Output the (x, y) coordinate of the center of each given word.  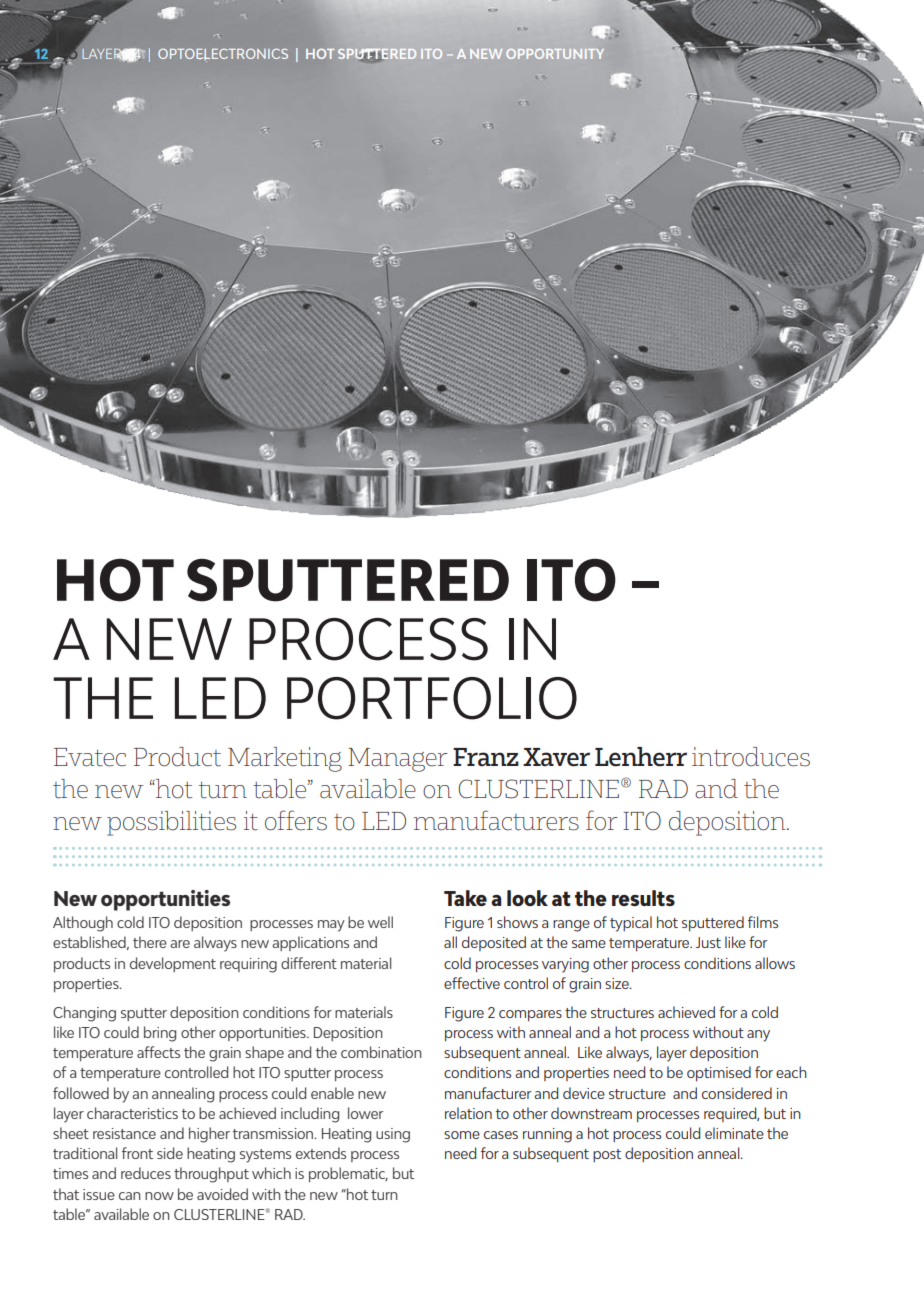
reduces (146, 1173)
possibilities (171, 823)
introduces (751, 757)
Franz (486, 757)
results (643, 898)
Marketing (285, 759)
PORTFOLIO (432, 698)
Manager (398, 760)
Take (465, 898)
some (462, 1135)
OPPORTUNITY (555, 54)
